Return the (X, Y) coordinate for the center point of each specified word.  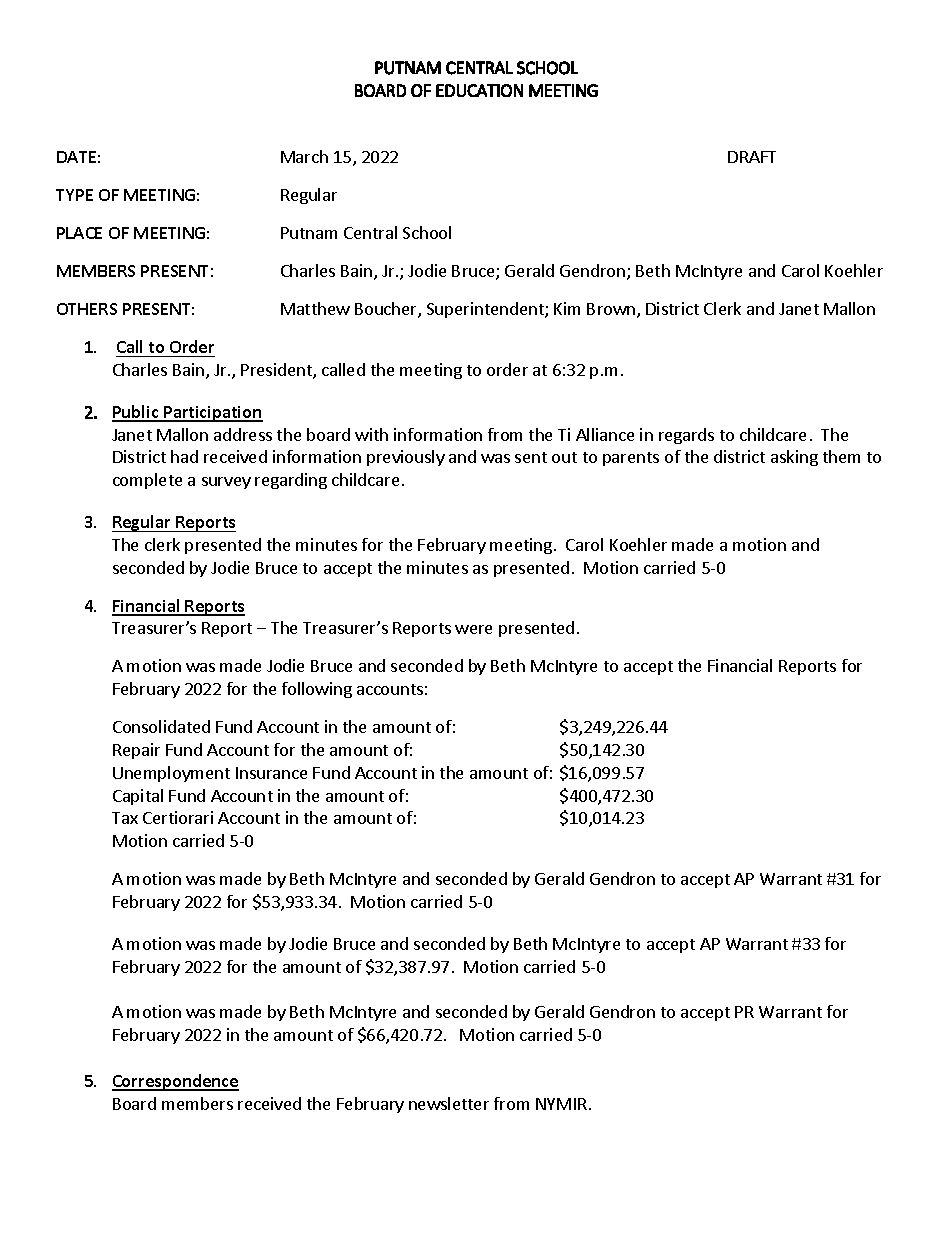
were (473, 629)
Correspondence (175, 1082)
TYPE (74, 195)
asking (794, 458)
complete (147, 481)
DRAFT (752, 157)
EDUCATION (479, 90)
